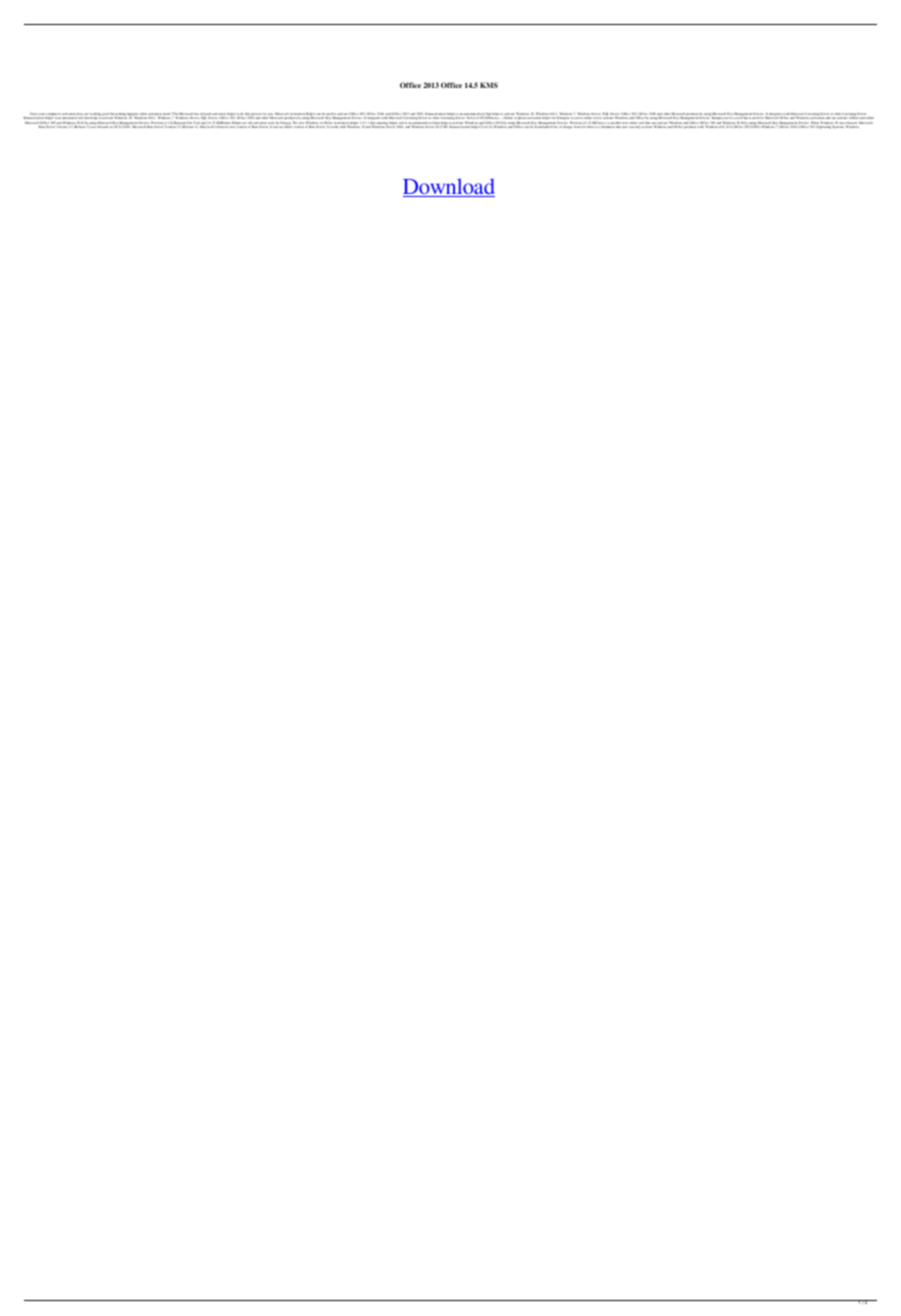 This screenshot has height=1316, width=901. What do you see at coordinates (196, 115) in the screenshot?
I see `has` at bounding box center [196, 115].
